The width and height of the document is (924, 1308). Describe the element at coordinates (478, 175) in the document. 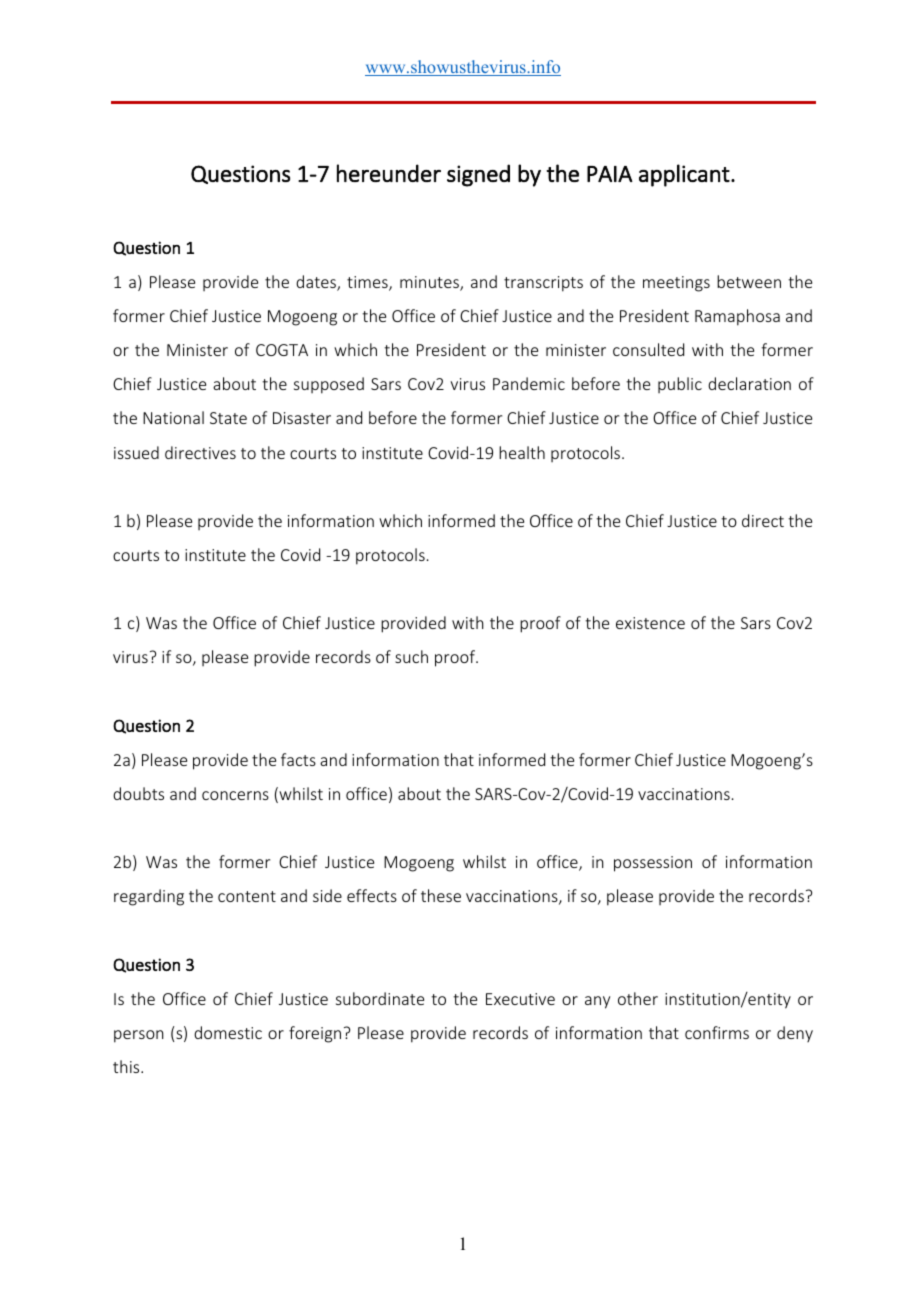

I see `signed` at that location.
